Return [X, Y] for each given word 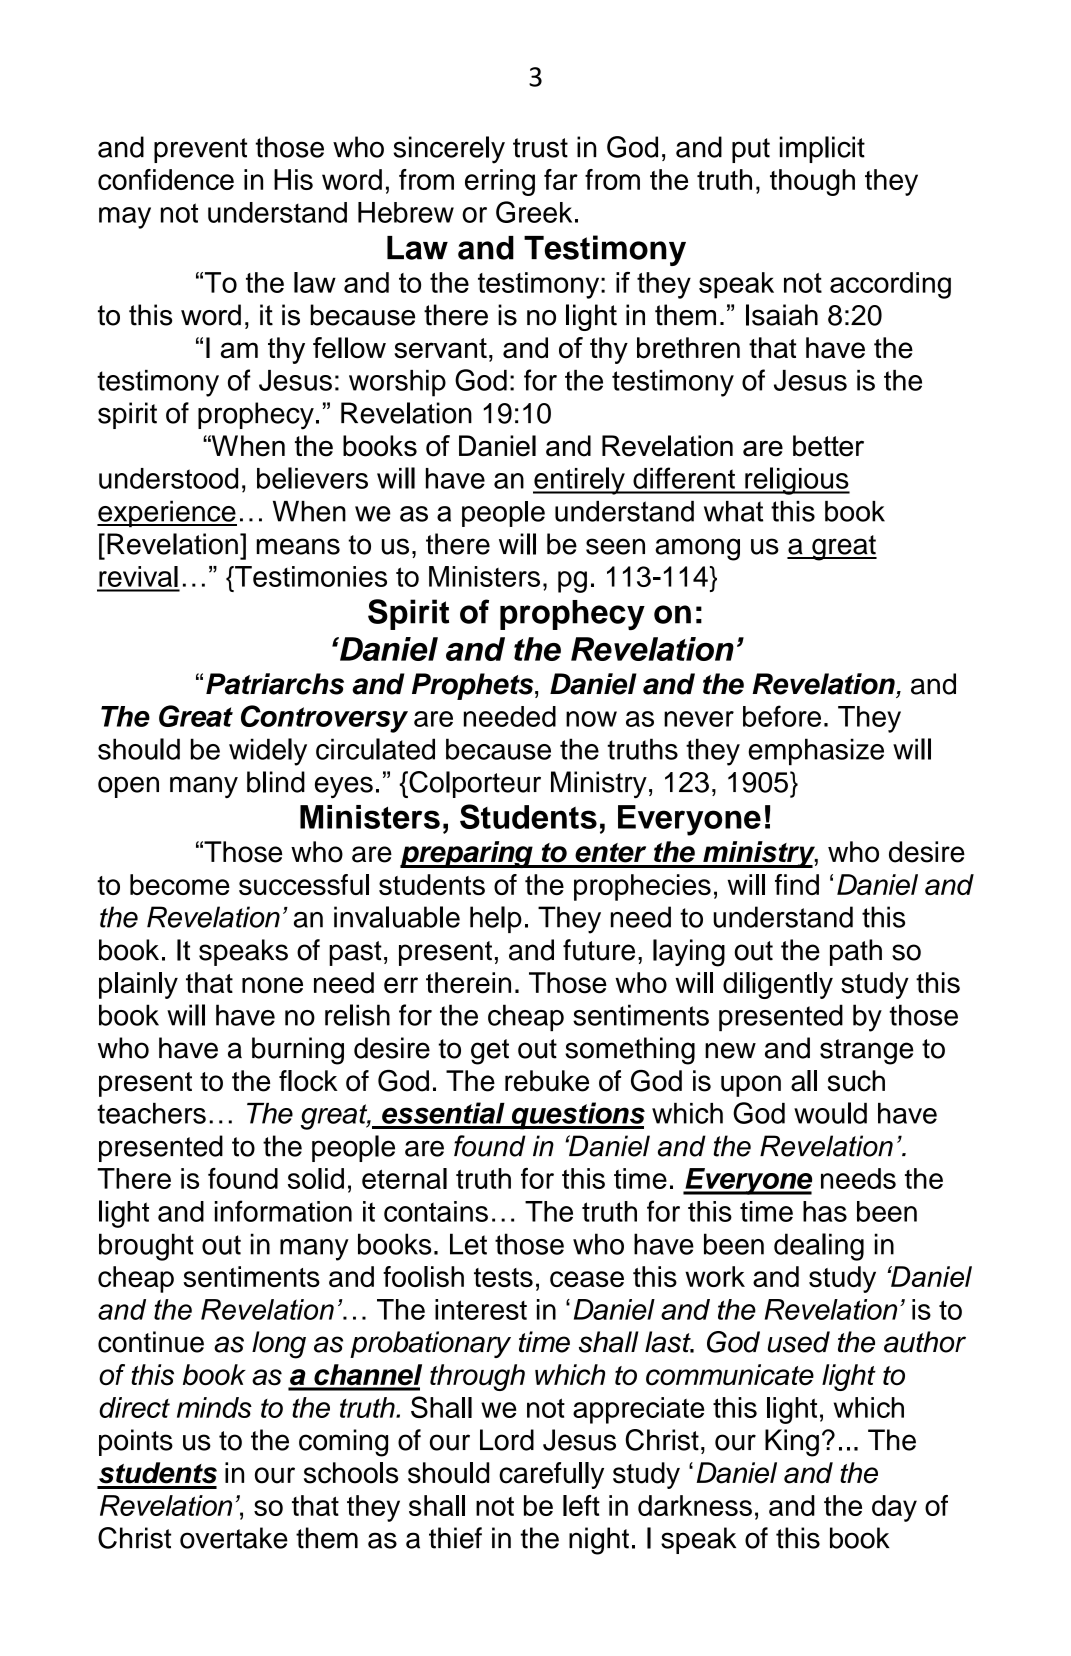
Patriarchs [275, 684]
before [782, 716]
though [812, 182]
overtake [234, 1538]
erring [500, 182]
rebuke [547, 1081]
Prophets [474, 686]
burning [298, 1051]
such [856, 1081]
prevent [200, 150]
